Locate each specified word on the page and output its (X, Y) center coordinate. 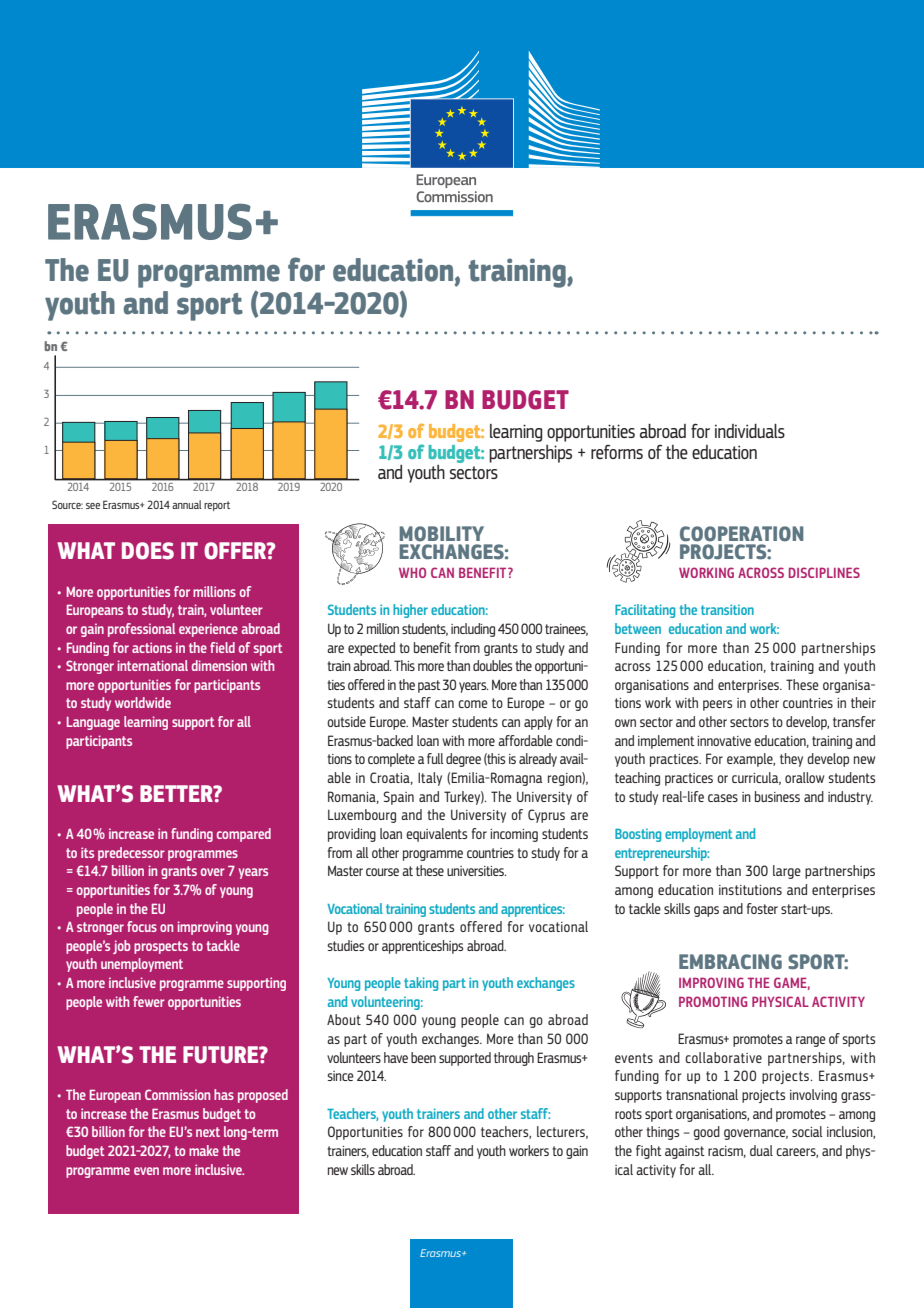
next (208, 1132)
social (807, 1131)
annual (187, 504)
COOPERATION (742, 534)
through (514, 1059)
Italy (430, 779)
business (777, 796)
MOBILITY (441, 534)
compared (244, 835)
